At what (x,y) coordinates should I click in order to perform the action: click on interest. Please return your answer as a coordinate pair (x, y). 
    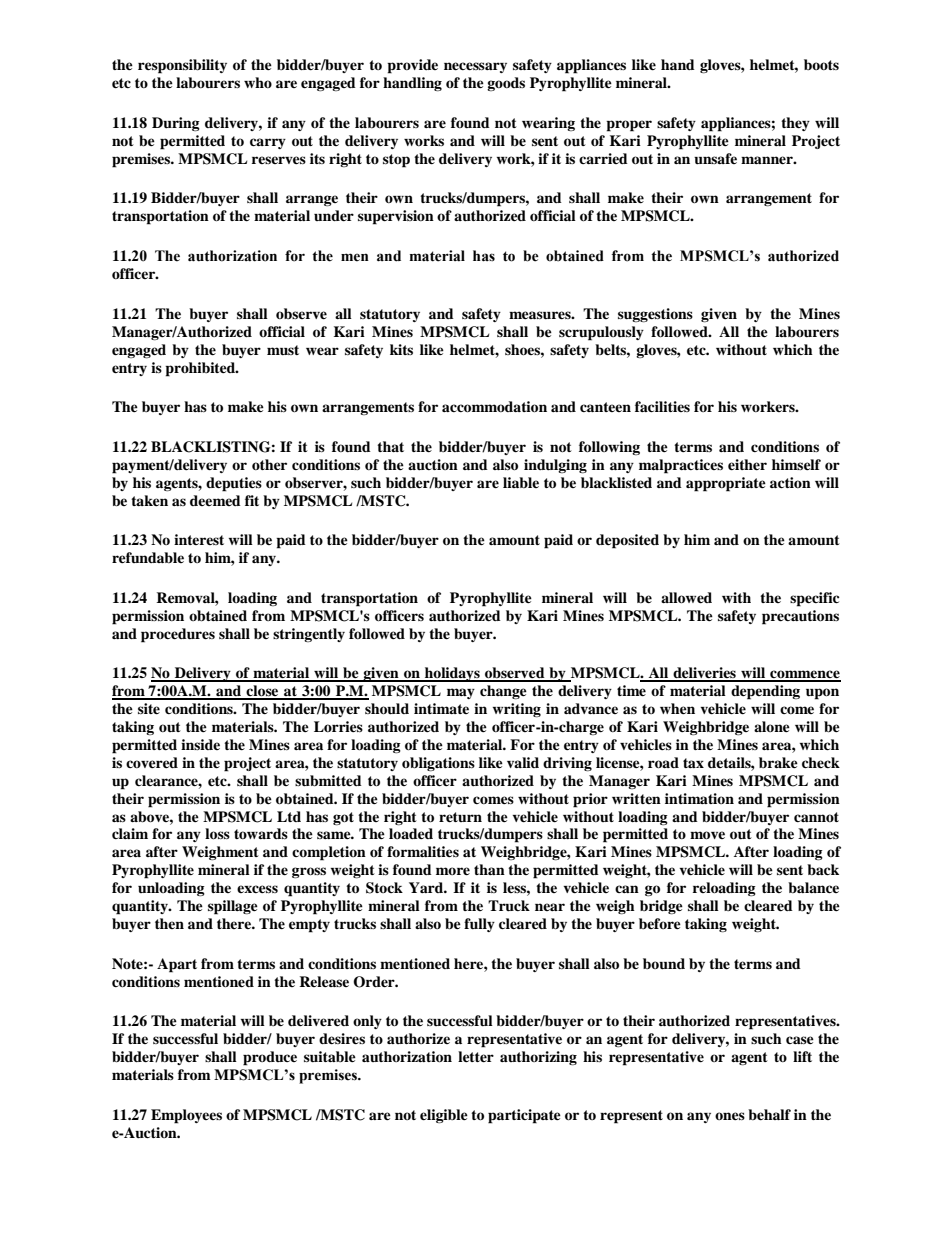
    Looking at the image, I should click on (199, 539).
